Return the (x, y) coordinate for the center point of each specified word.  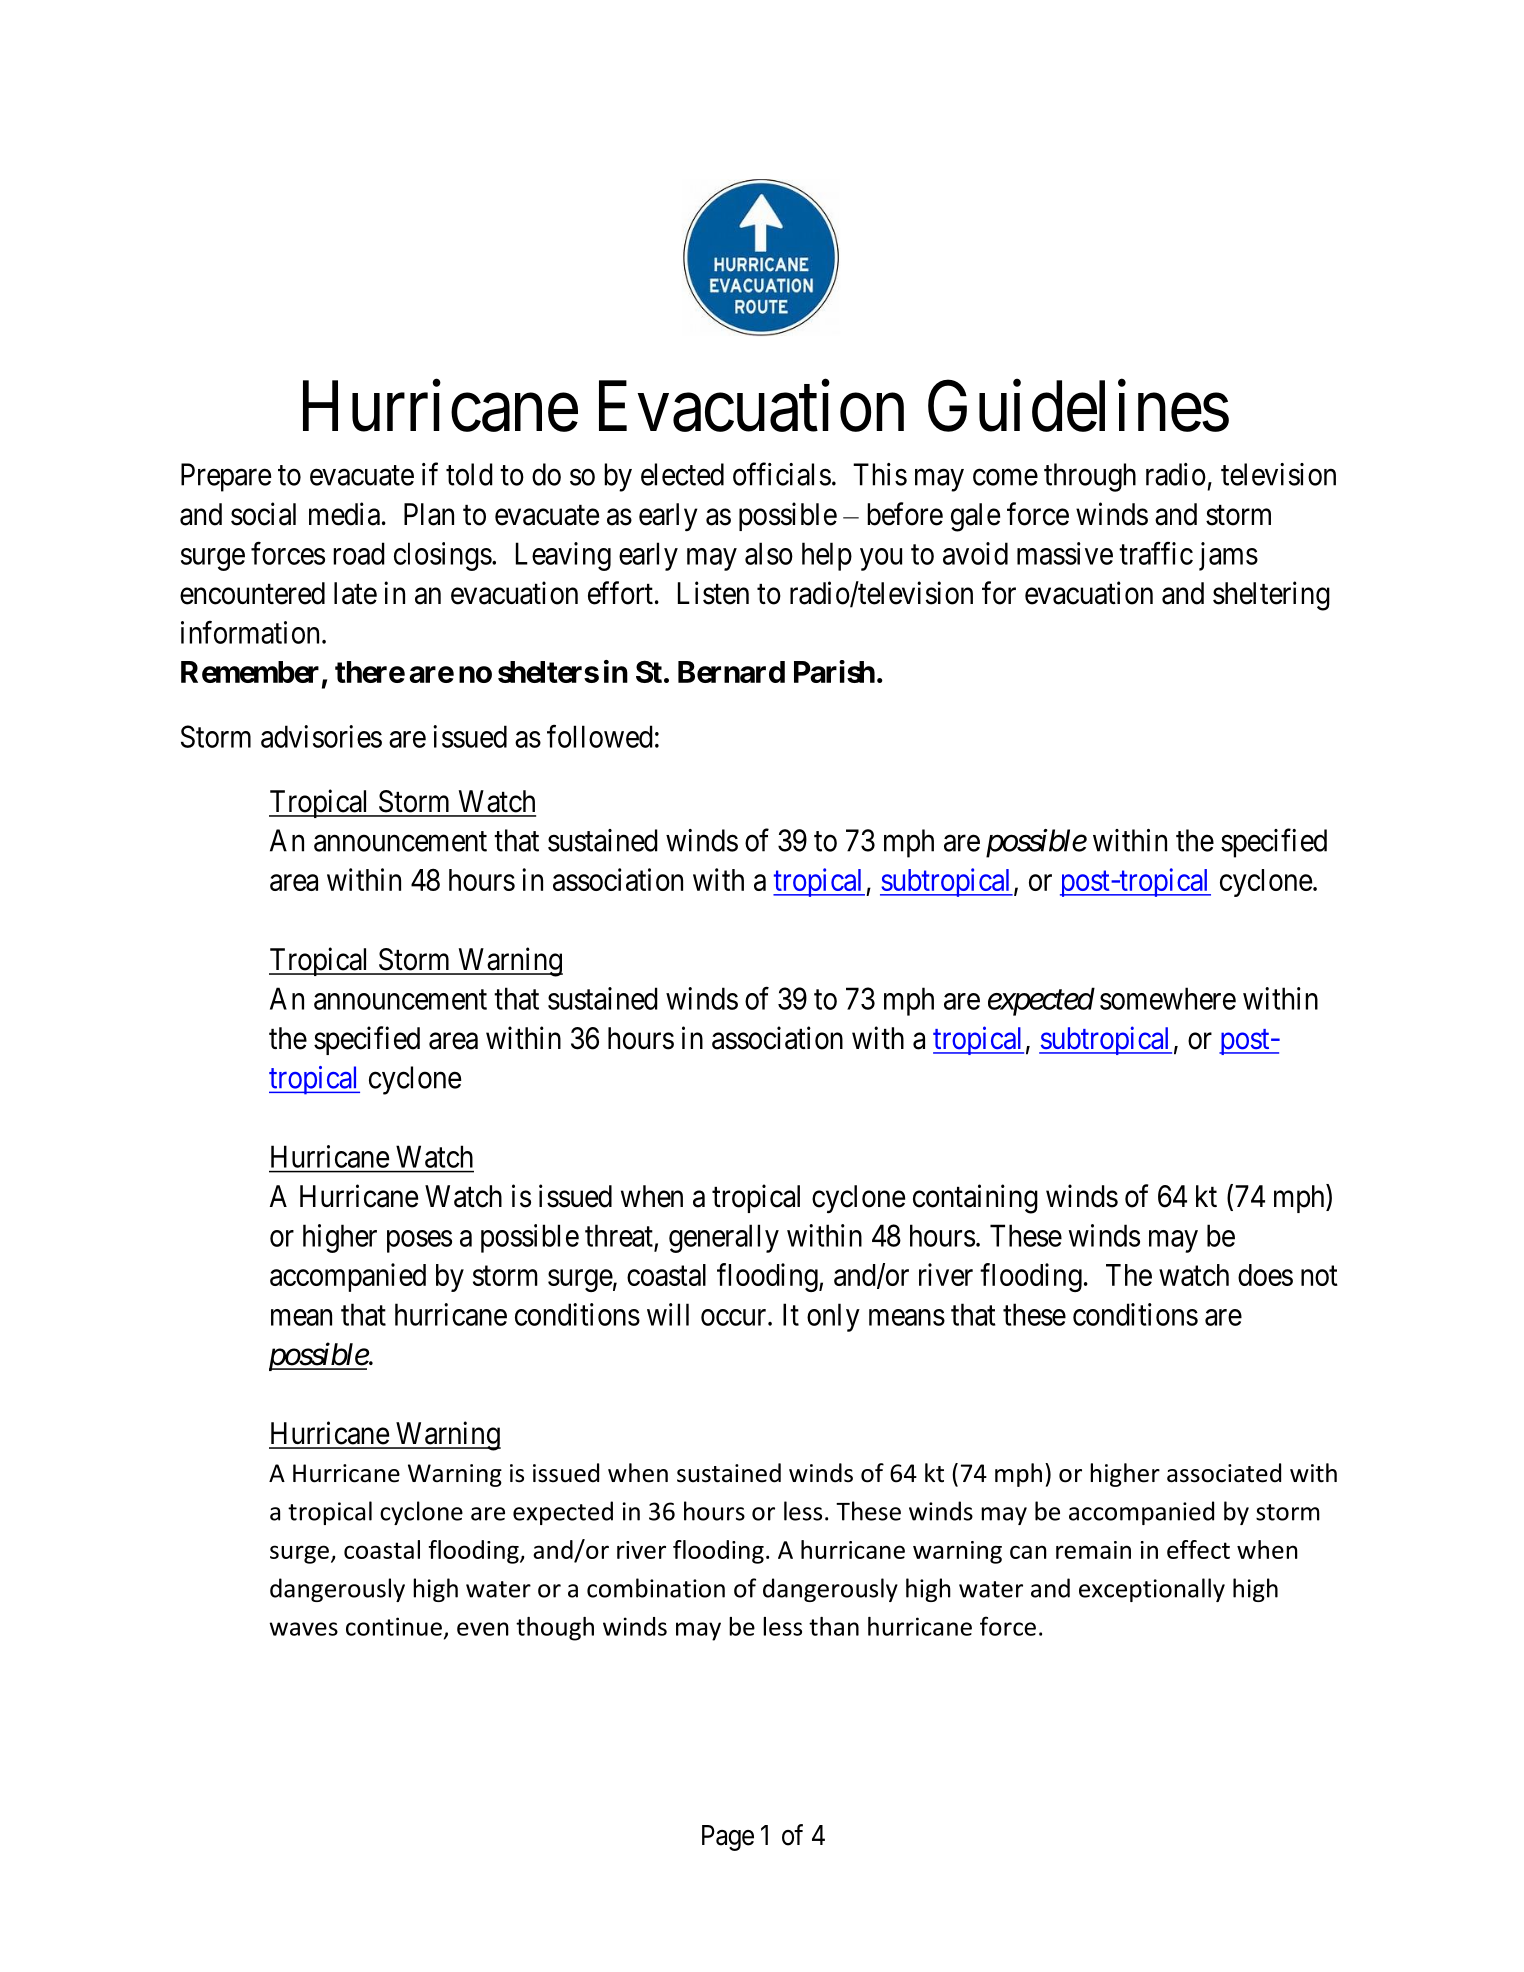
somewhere (1168, 998)
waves (303, 1629)
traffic (1156, 553)
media (344, 514)
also (769, 553)
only (833, 1317)
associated (1224, 1473)
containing (975, 1199)
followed (600, 736)
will (668, 1314)
